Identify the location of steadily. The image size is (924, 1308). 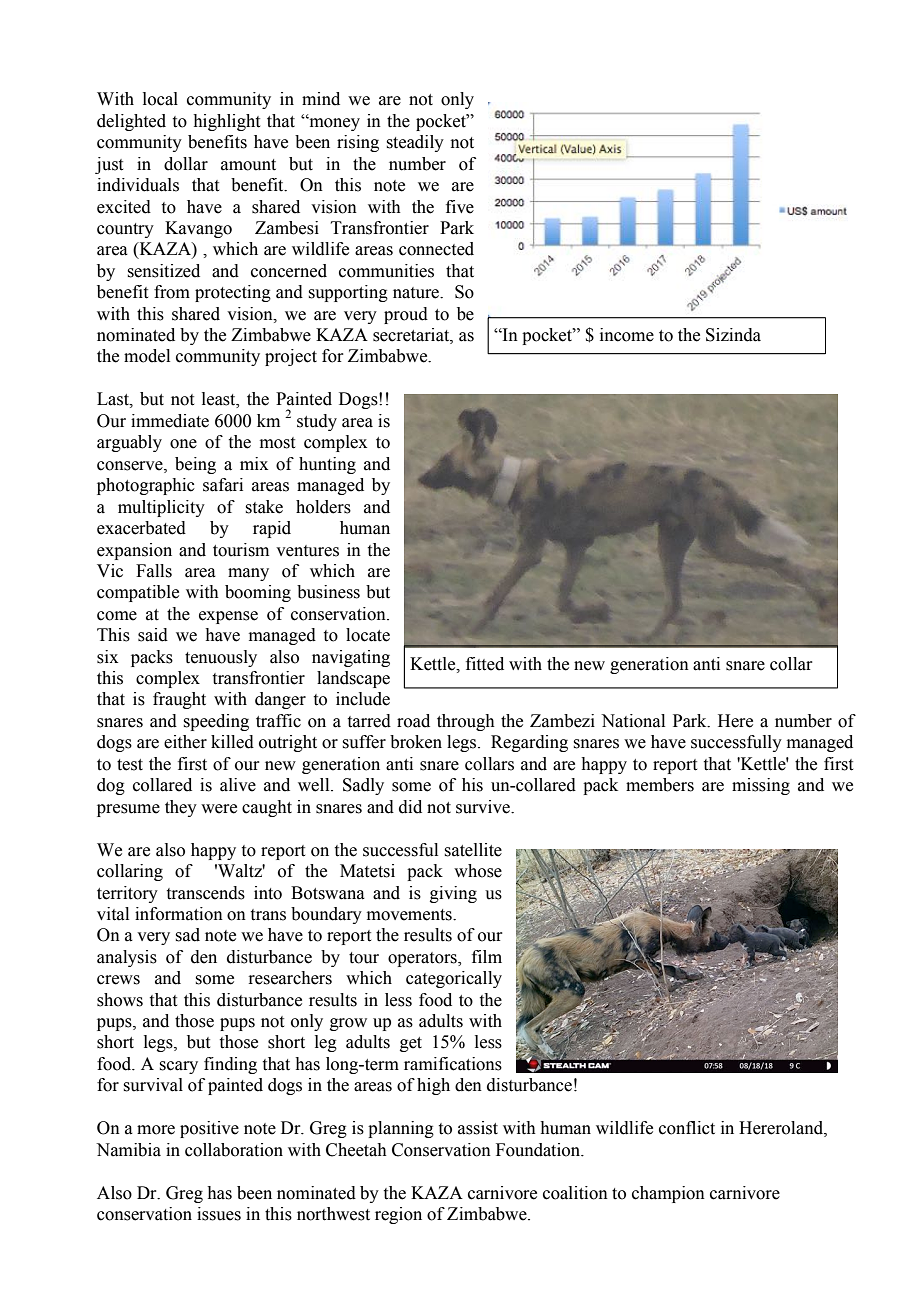
(415, 143).
